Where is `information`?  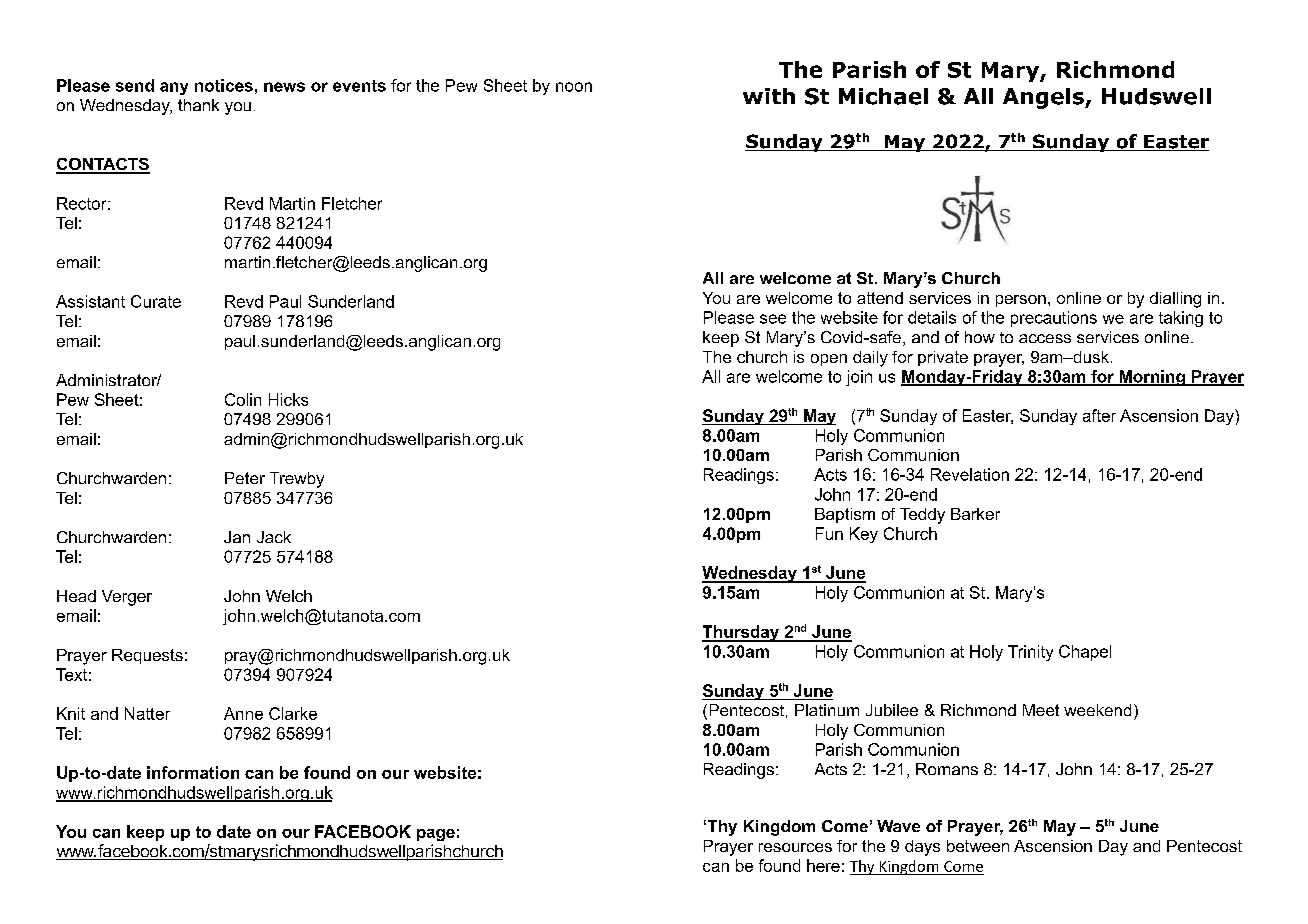 information is located at coordinates (193, 772).
